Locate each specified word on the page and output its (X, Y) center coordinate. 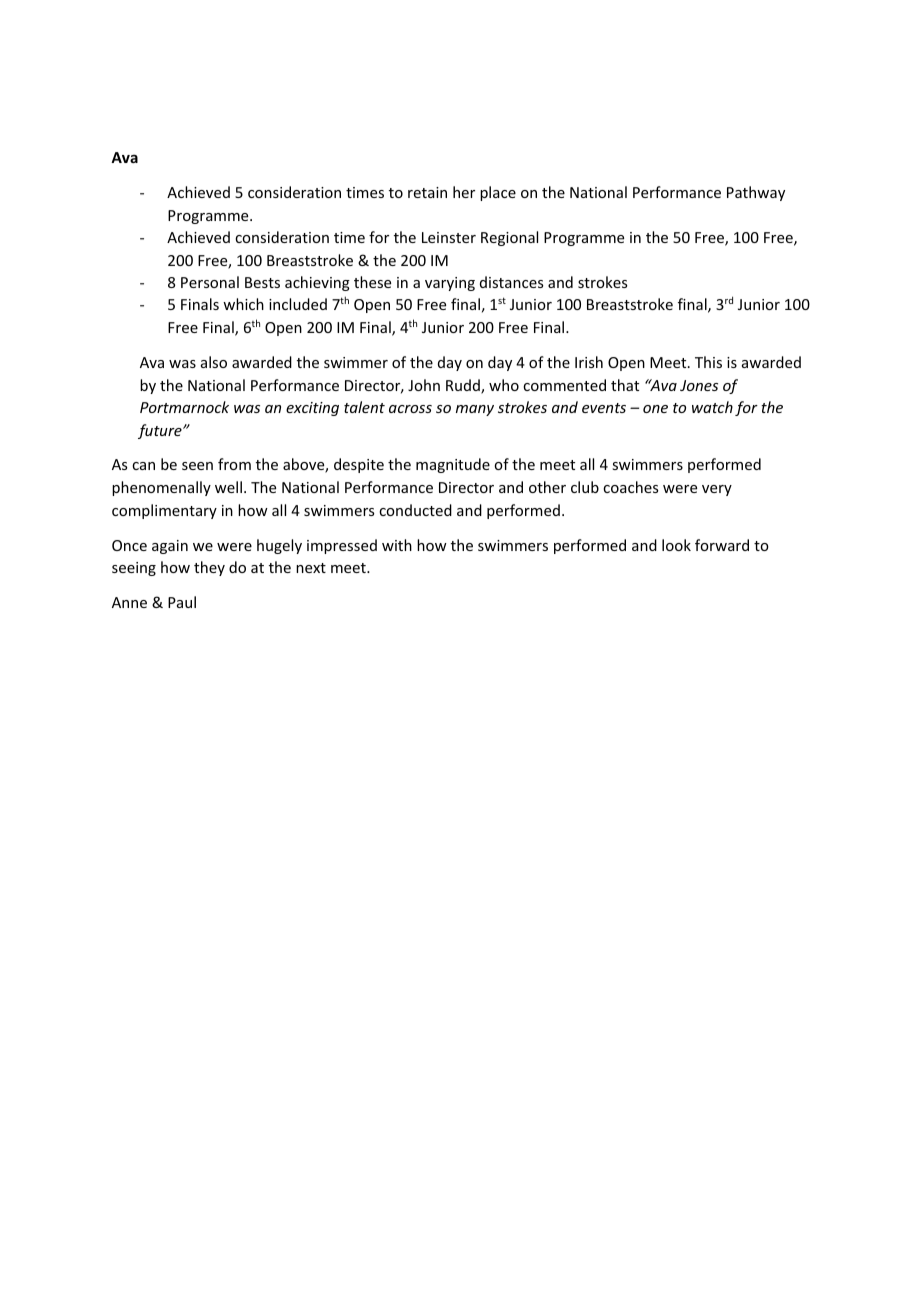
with (397, 545)
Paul (182, 602)
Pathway (756, 193)
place (498, 193)
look (676, 545)
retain (427, 192)
